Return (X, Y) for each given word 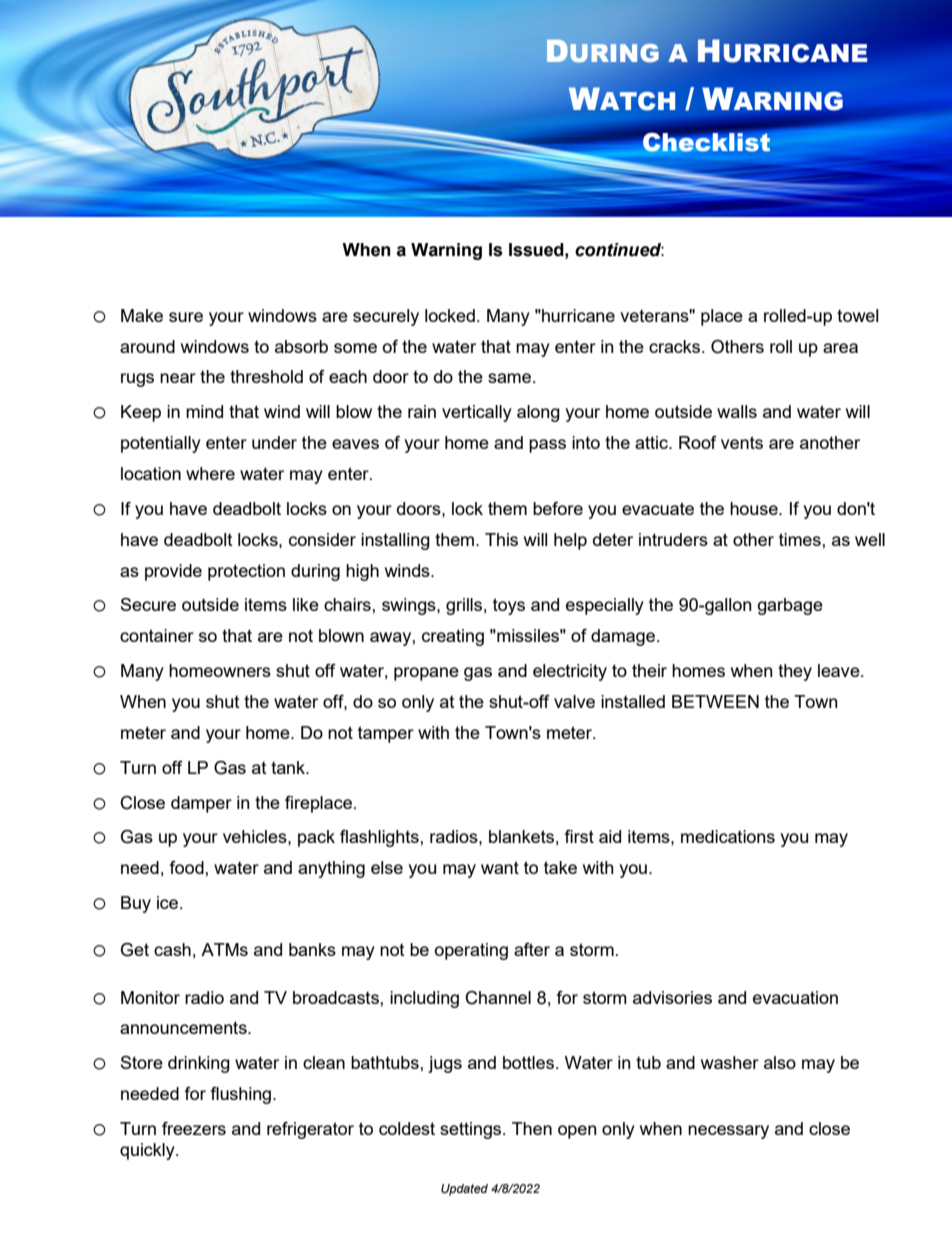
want (500, 867)
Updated (464, 1190)
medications (728, 836)
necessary (728, 1132)
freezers (194, 1128)
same (511, 378)
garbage (790, 606)
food (187, 867)
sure (186, 317)
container (157, 635)
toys (509, 606)
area (840, 348)
